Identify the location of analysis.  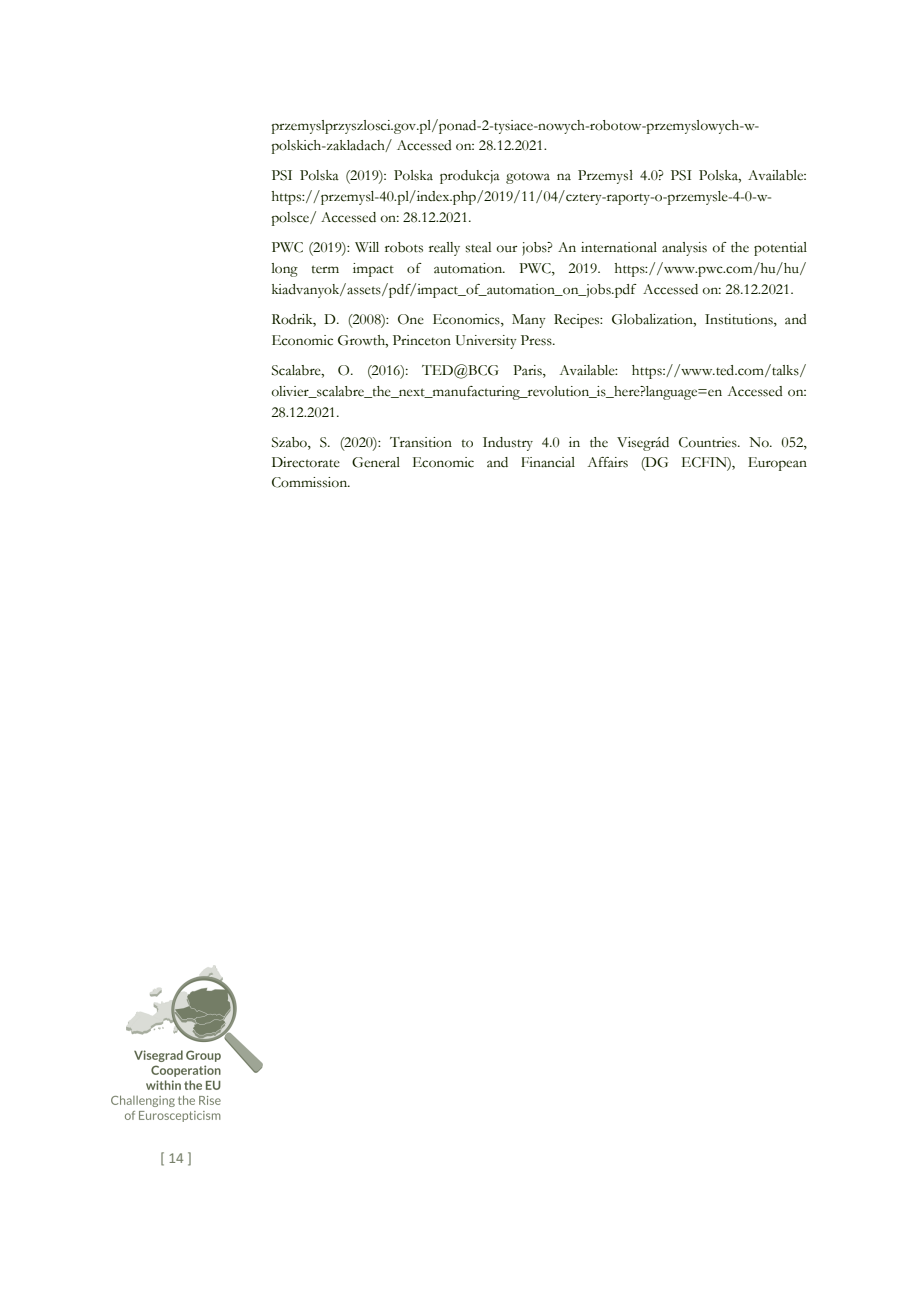
(684, 249).
